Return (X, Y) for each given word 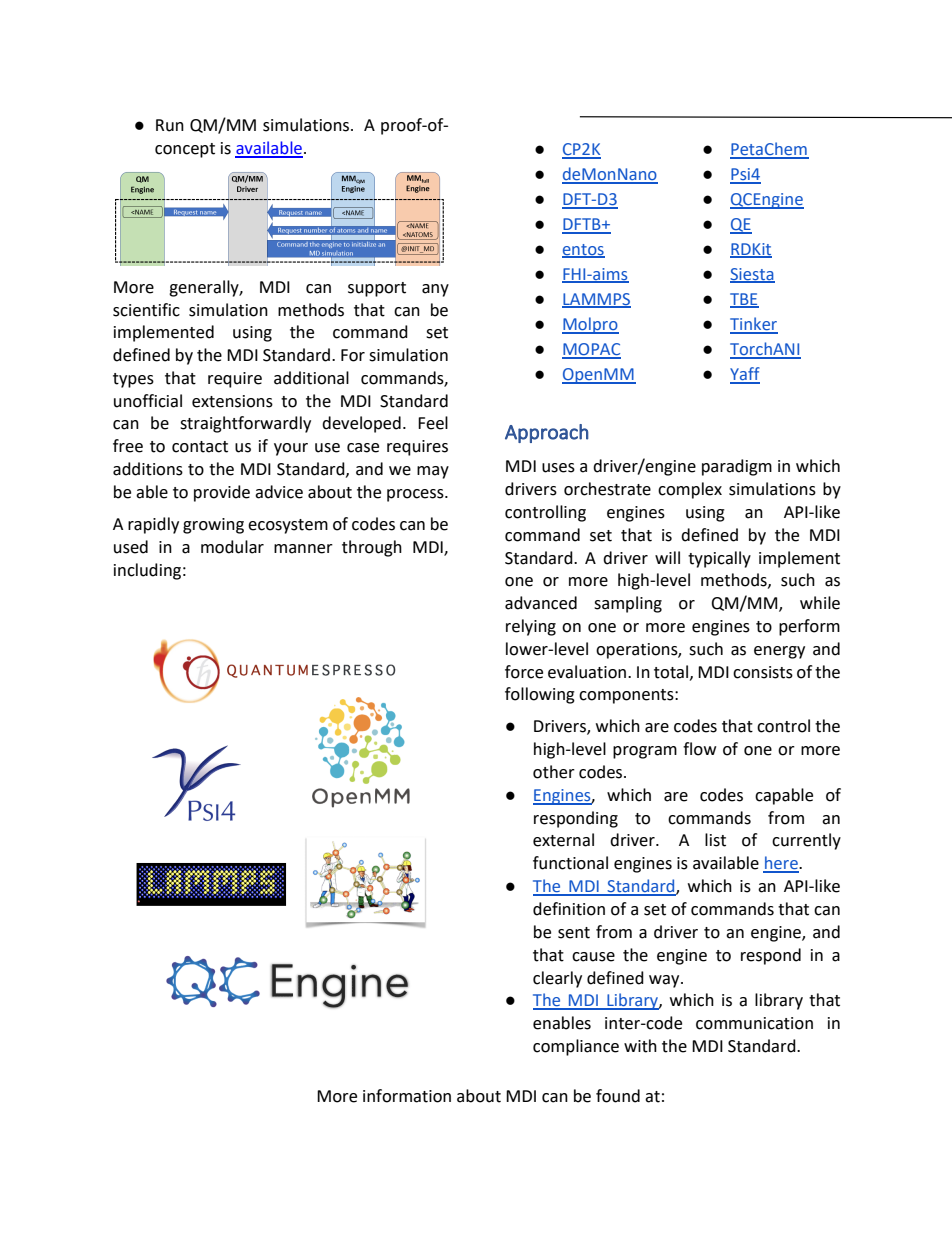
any (435, 290)
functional (570, 863)
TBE (744, 300)
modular (232, 547)
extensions (232, 401)
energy (779, 652)
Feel (433, 423)
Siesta (752, 275)
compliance (576, 1047)
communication (754, 1023)
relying (531, 627)
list (715, 840)
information (407, 1096)
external (563, 840)
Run (170, 125)
